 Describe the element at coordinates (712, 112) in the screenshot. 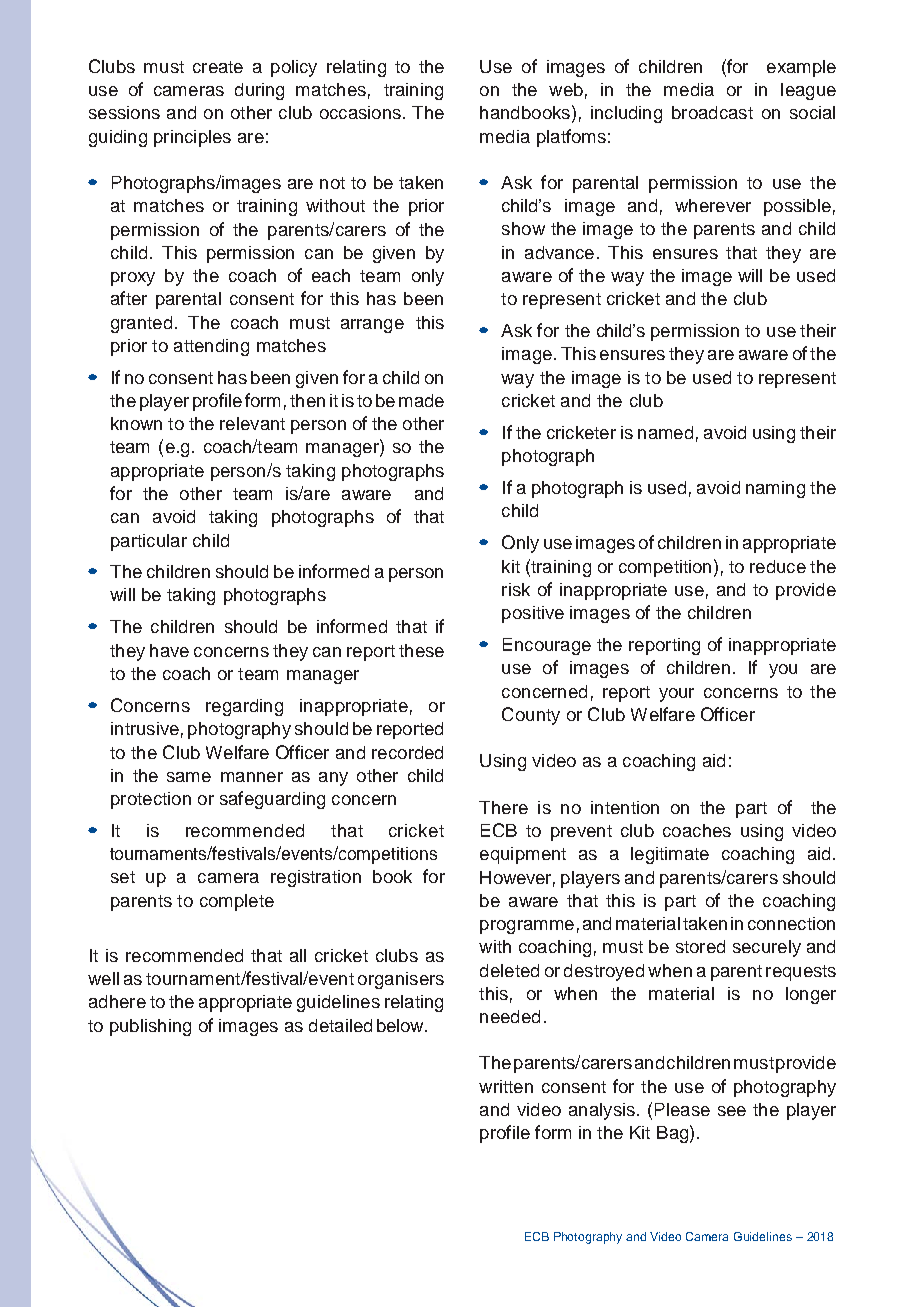

I see `broadcast` at that location.
